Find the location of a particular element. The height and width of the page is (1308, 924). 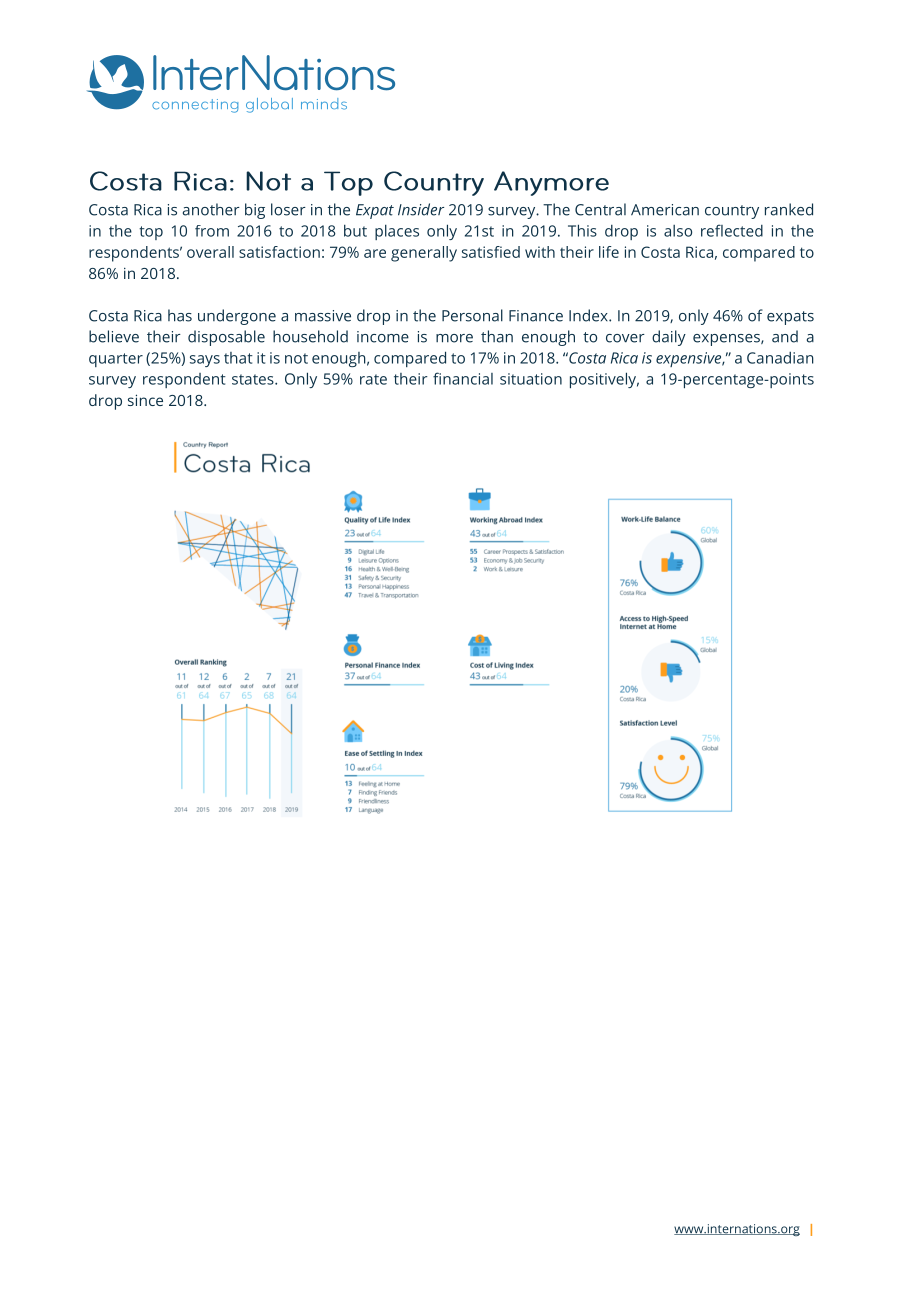

more is located at coordinates (454, 338).
